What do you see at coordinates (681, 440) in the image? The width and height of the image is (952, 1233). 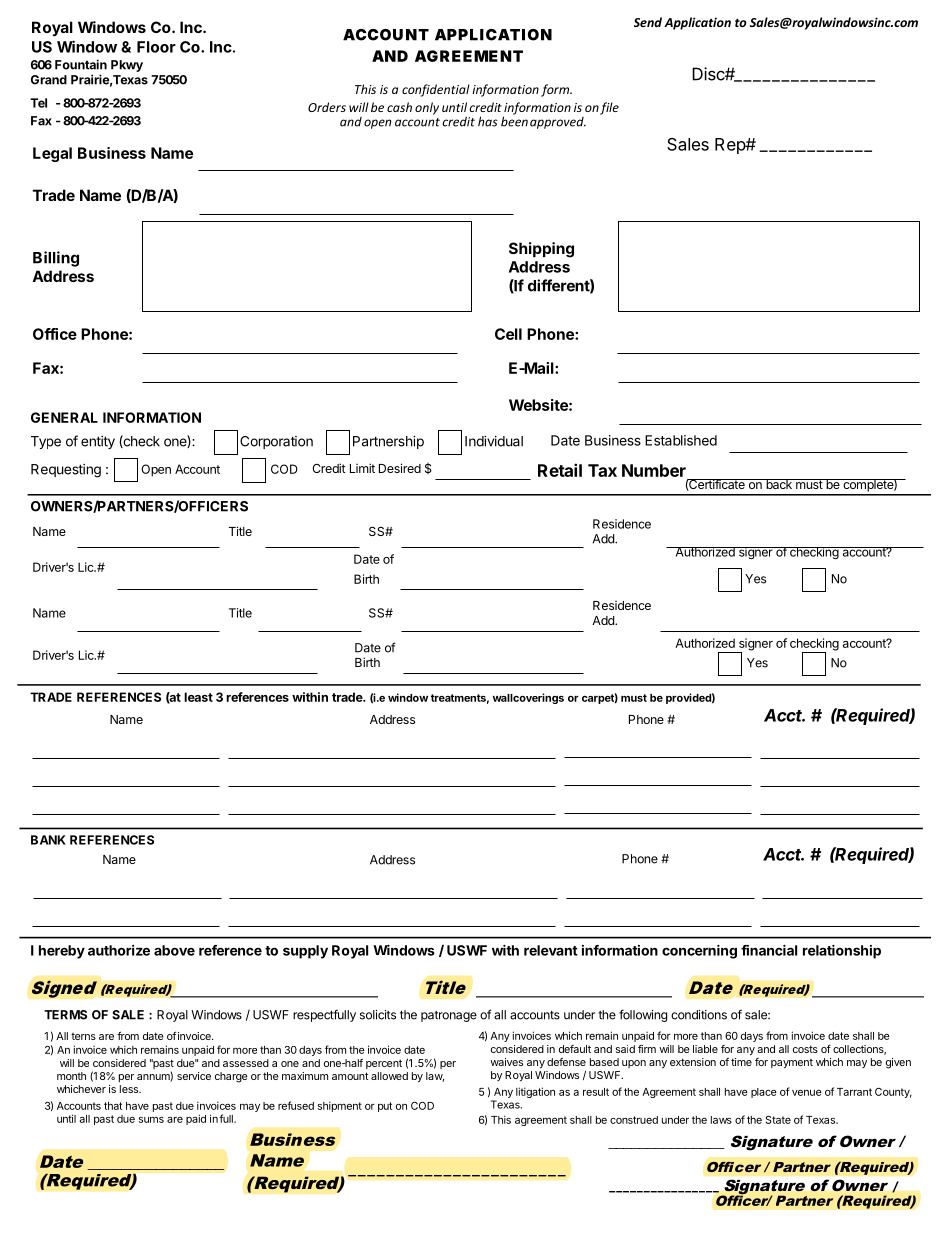 I see `Established` at bounding box center [681, 440].
